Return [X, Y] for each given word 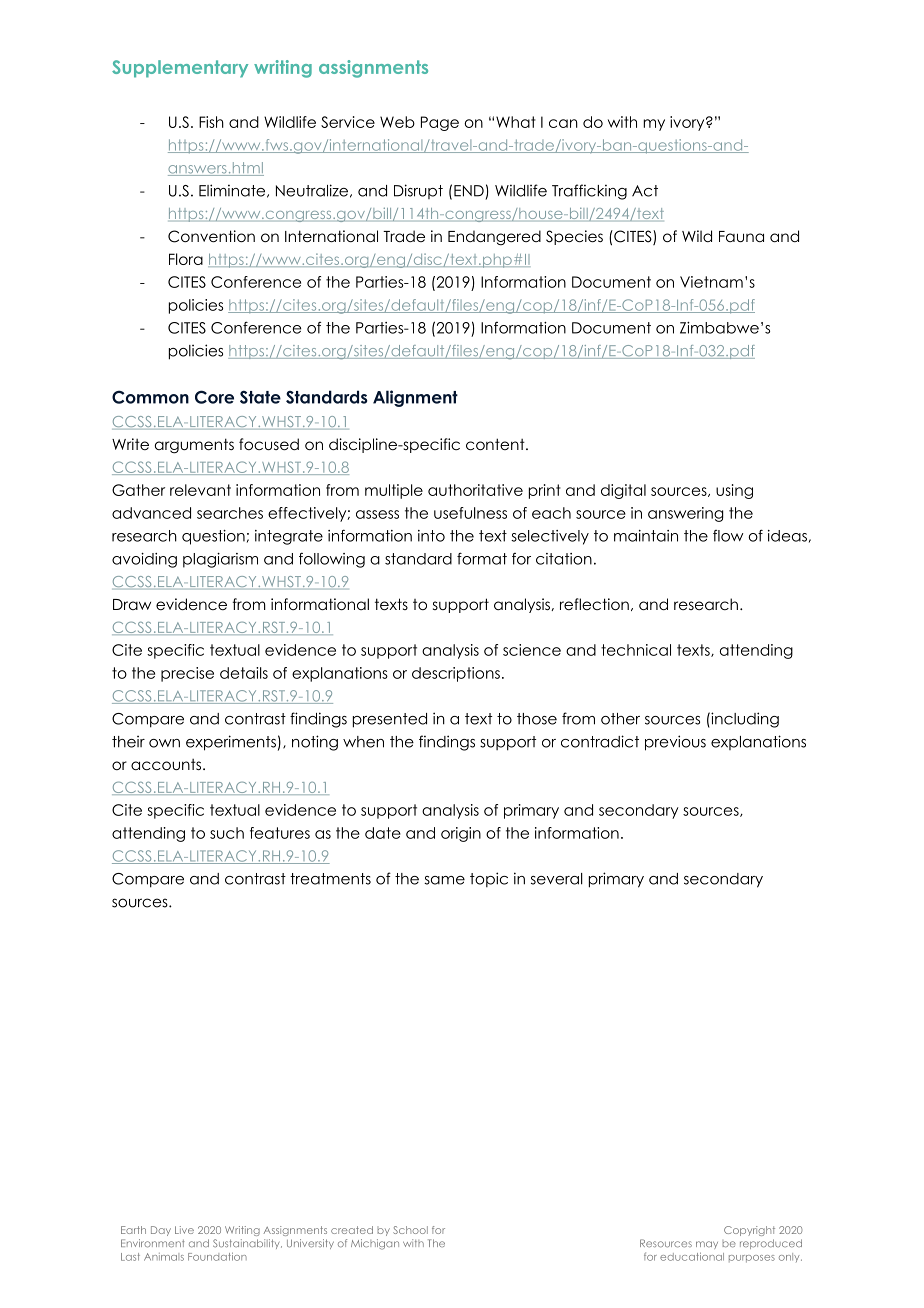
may [707, 1245]
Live [184, 1230]
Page [440, 123]
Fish [211, 122]
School [410, 1230]
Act [645, 191]
